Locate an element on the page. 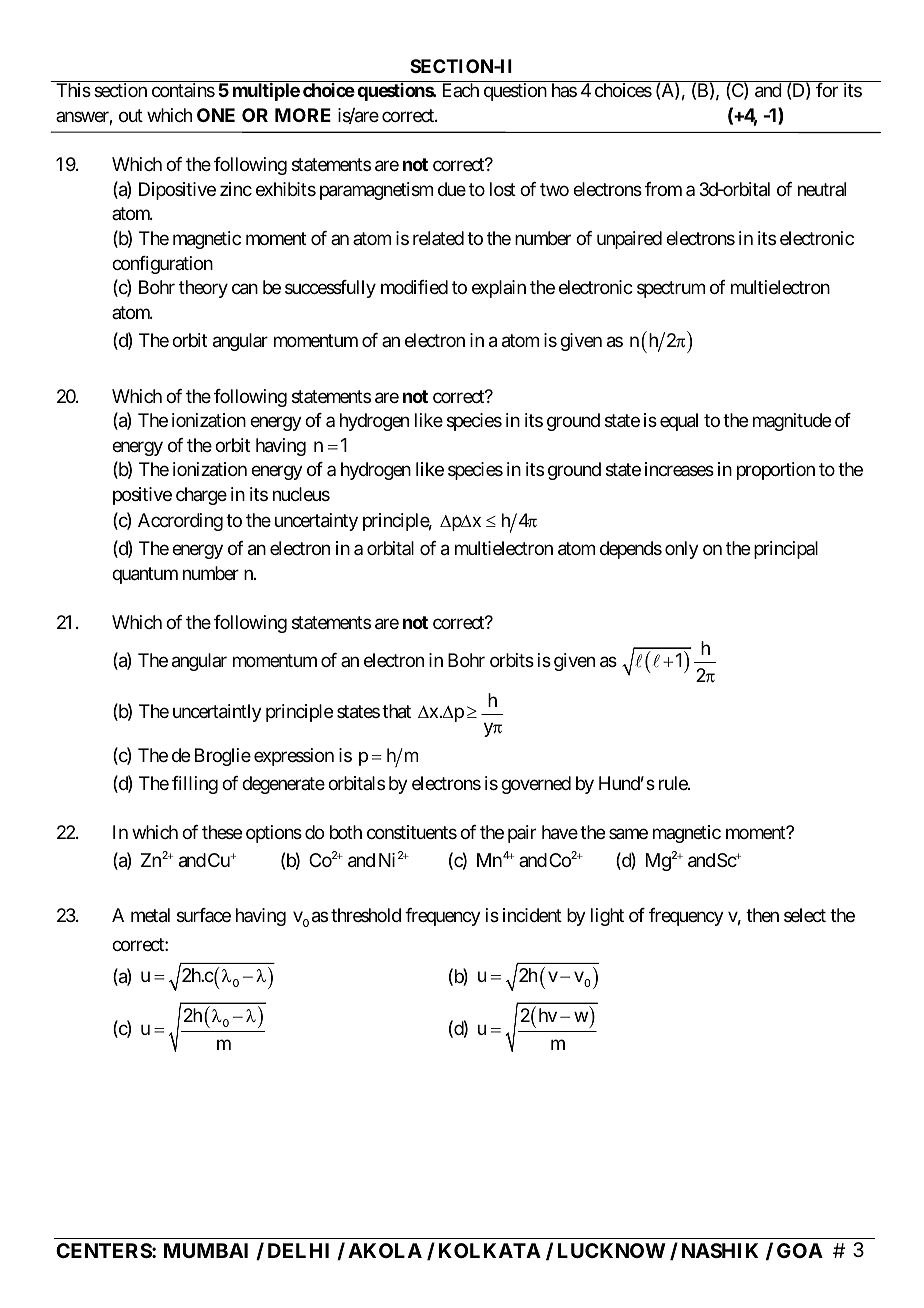  for is located at coordinates (827, 90).
